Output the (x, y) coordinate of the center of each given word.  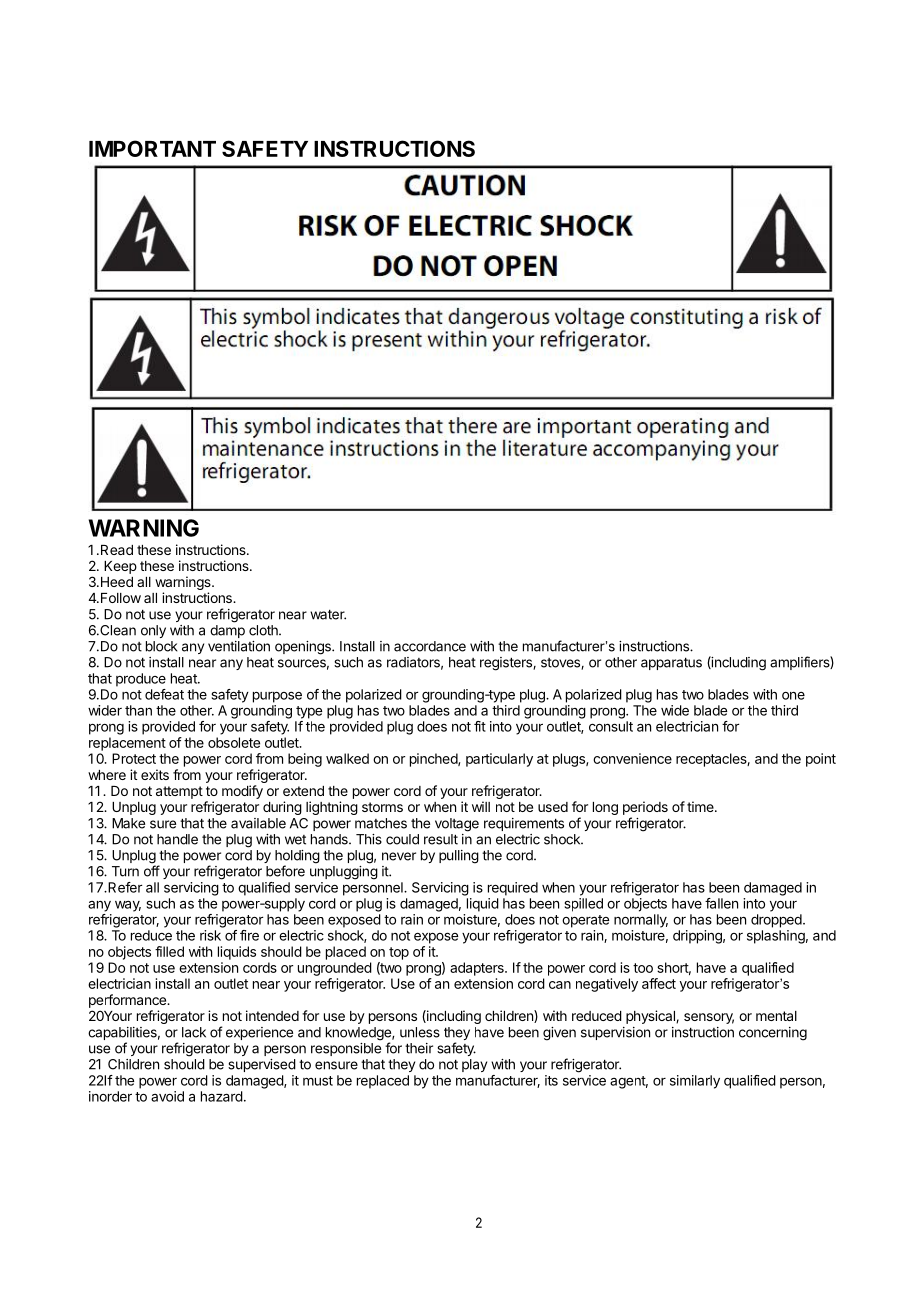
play (474, 1065)
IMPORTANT (152, 148)
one (793, 696)
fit (480, 726)
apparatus (671, 663)
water (328, 614)
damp (227, 631)
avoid (167, 1096)
